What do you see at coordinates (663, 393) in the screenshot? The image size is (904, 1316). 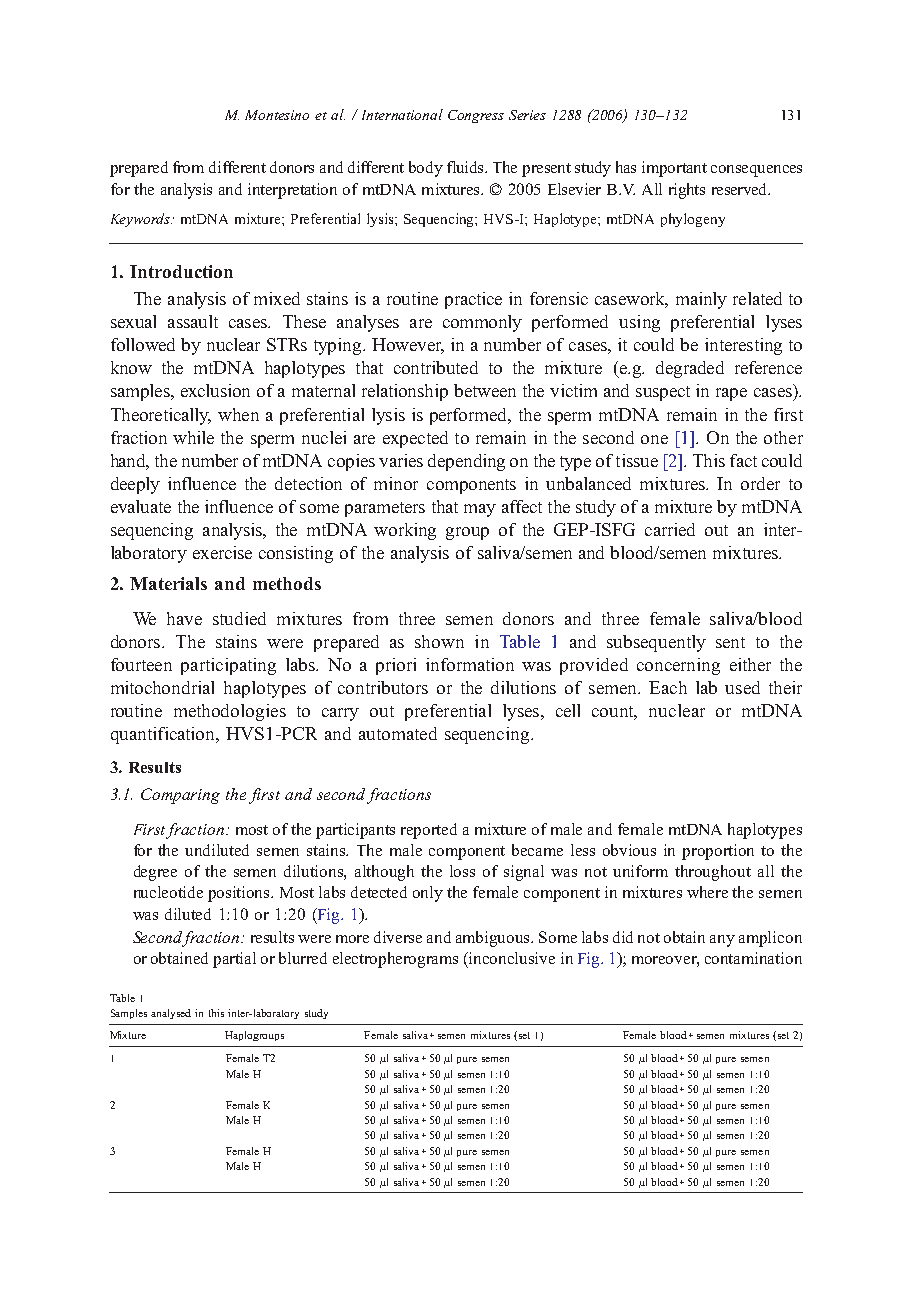 I see `suspect` at bounding box center [663, 393].
